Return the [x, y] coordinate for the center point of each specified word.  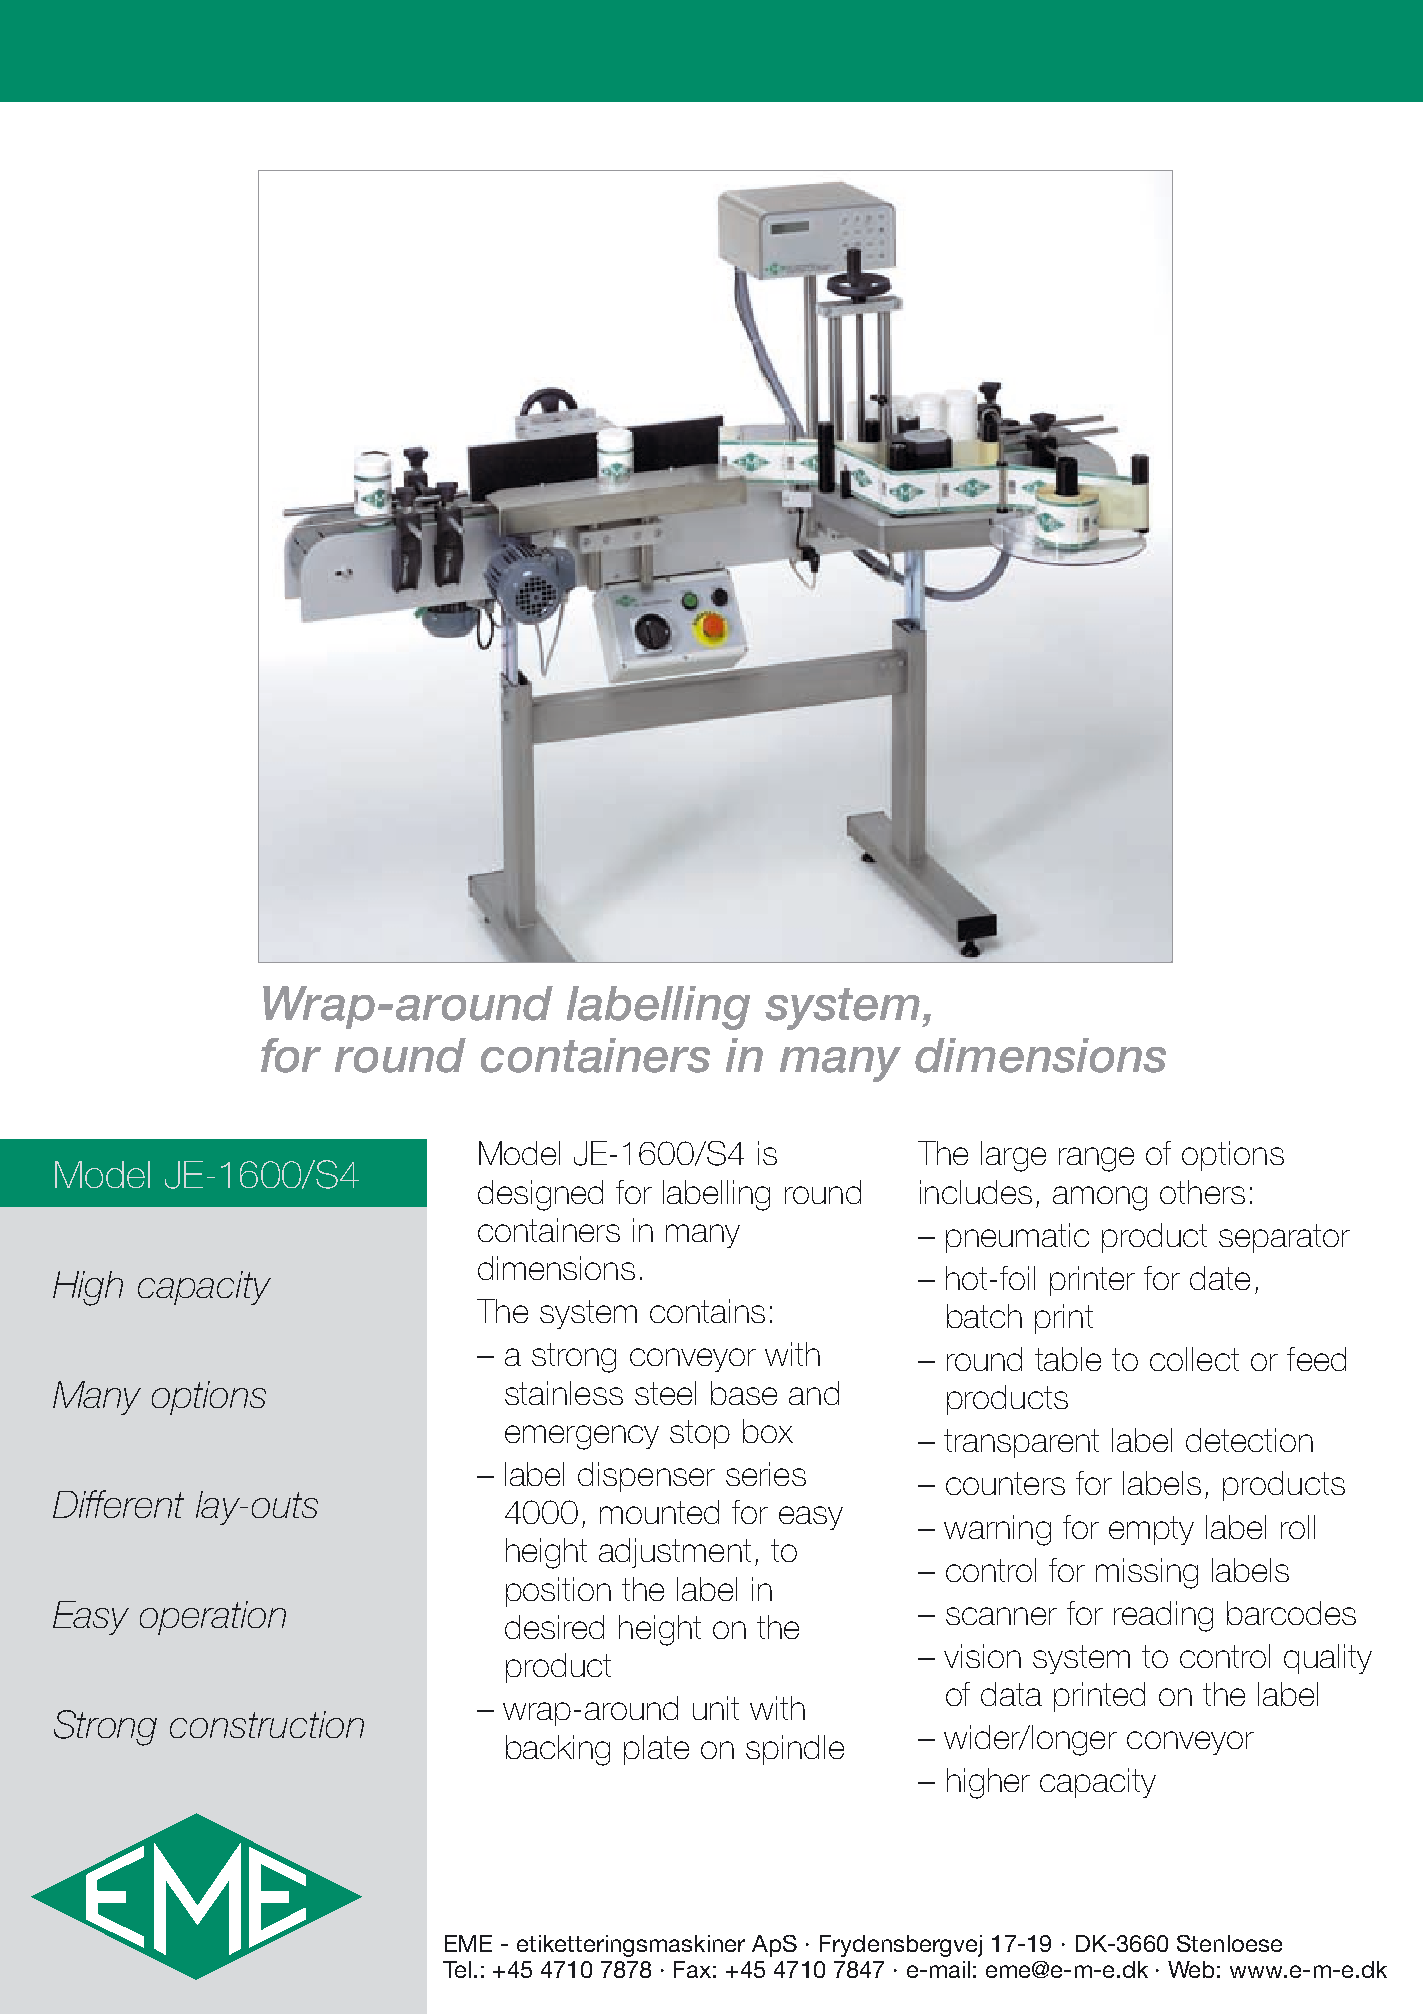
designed [540, 1195]
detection [1249, 1440]
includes [976, 1192]
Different [118, 1504]
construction [267, 1724]
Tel [457, 1969]
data [1011, 1694]
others [1202, 1192]
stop [700, 1434]
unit [716, 1708]
